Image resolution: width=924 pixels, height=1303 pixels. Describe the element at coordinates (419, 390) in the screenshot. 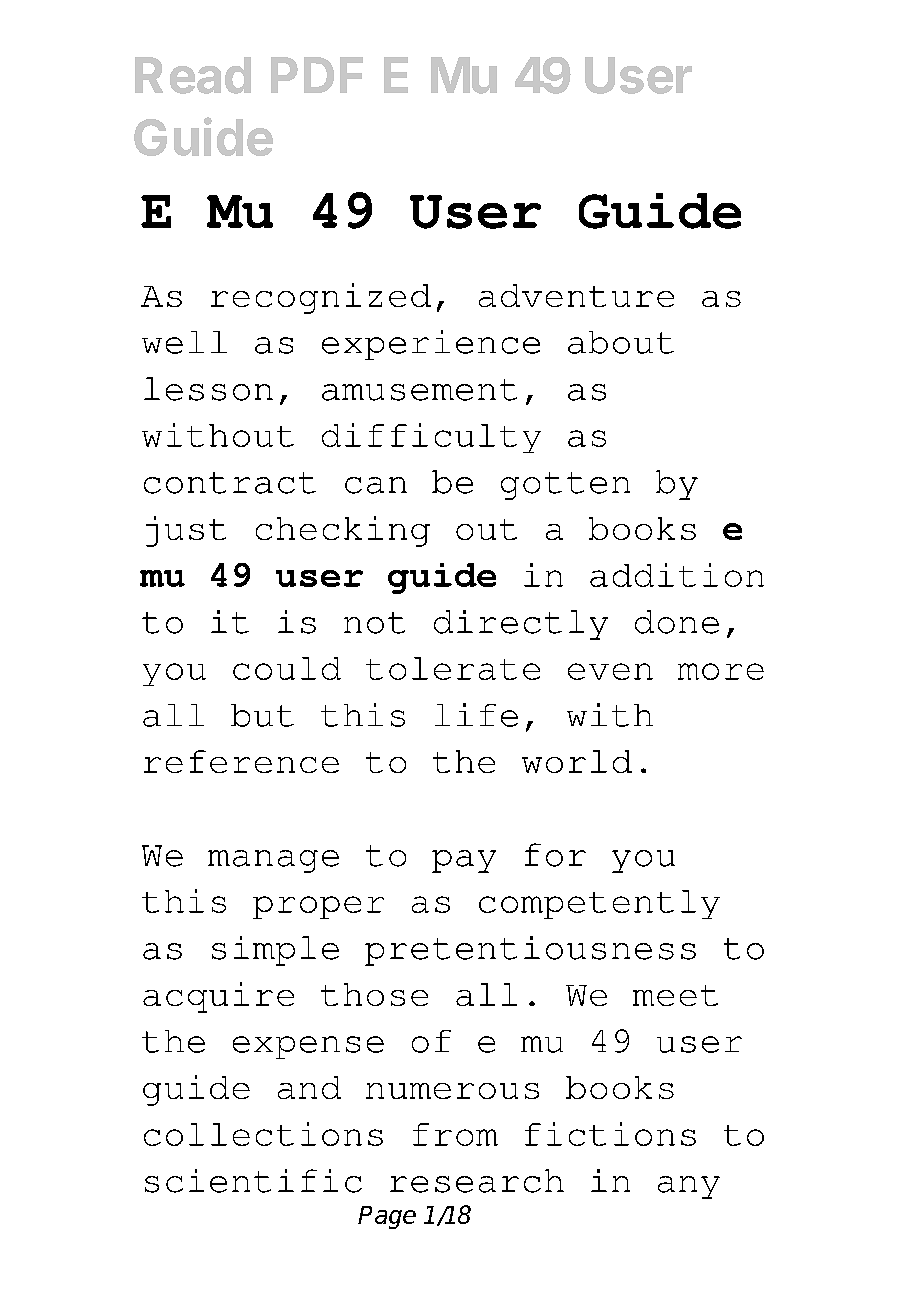

I see `amusement` at that location.
